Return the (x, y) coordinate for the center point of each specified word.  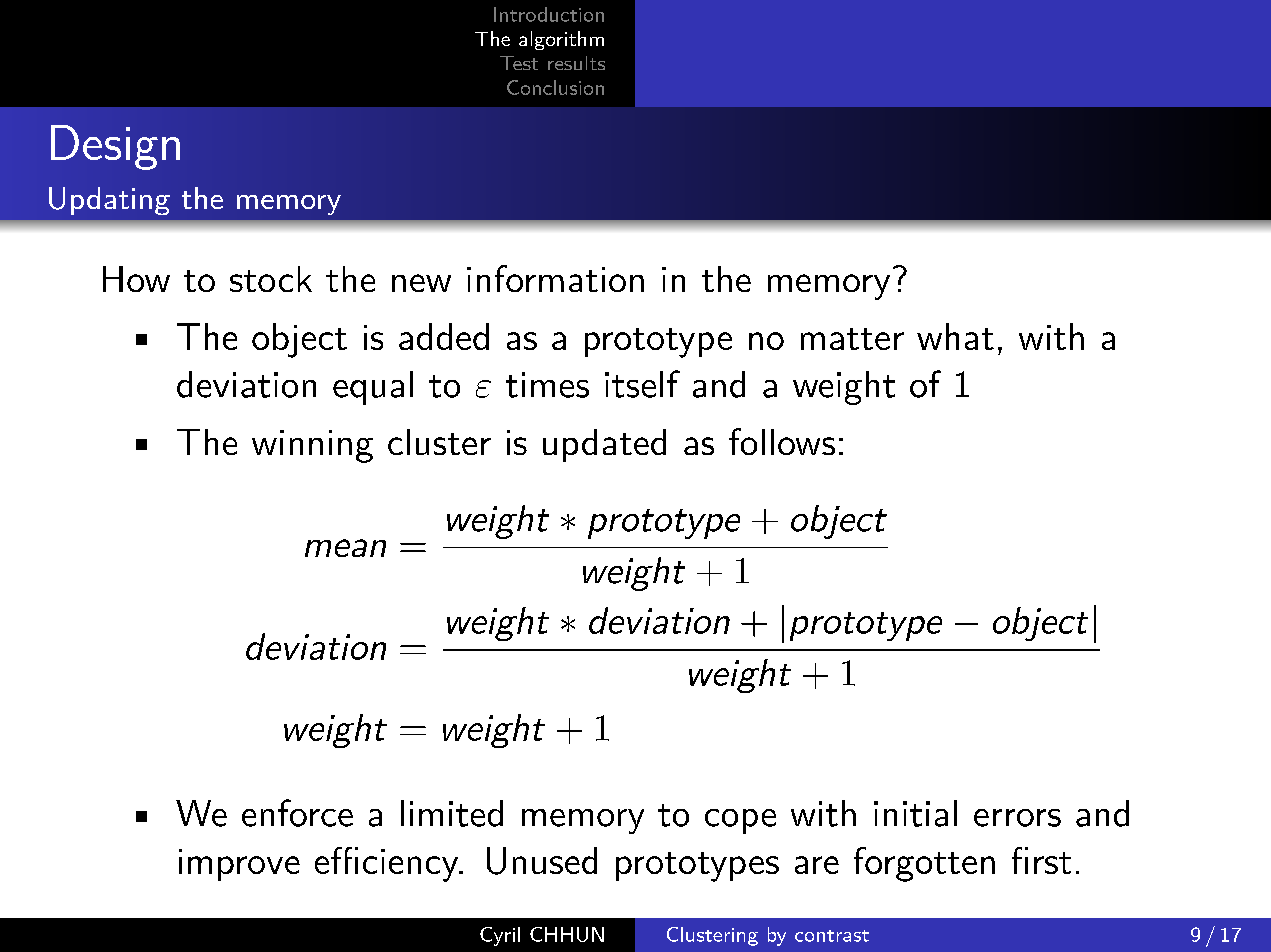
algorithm (561, 40)
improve (239, 865)
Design (115, 147)
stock (271, 279)
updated (604, 445)
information (555, 278)
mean (345, 548)
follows (782, 441)
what (955, 336)
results (576, 63)
